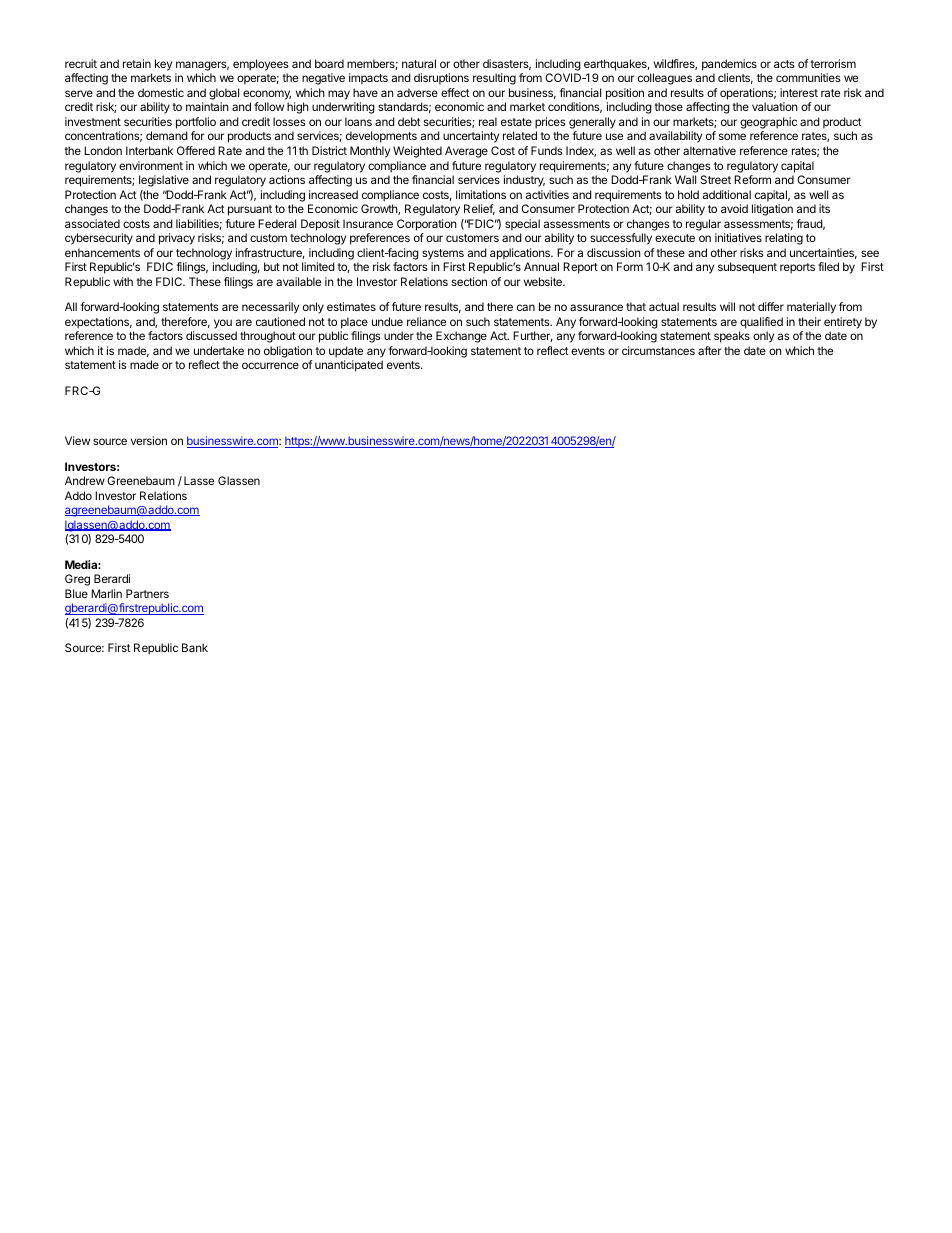  Describe the element at coordinates (494, 79) in the screenshot. I see `resulting` at that location.
